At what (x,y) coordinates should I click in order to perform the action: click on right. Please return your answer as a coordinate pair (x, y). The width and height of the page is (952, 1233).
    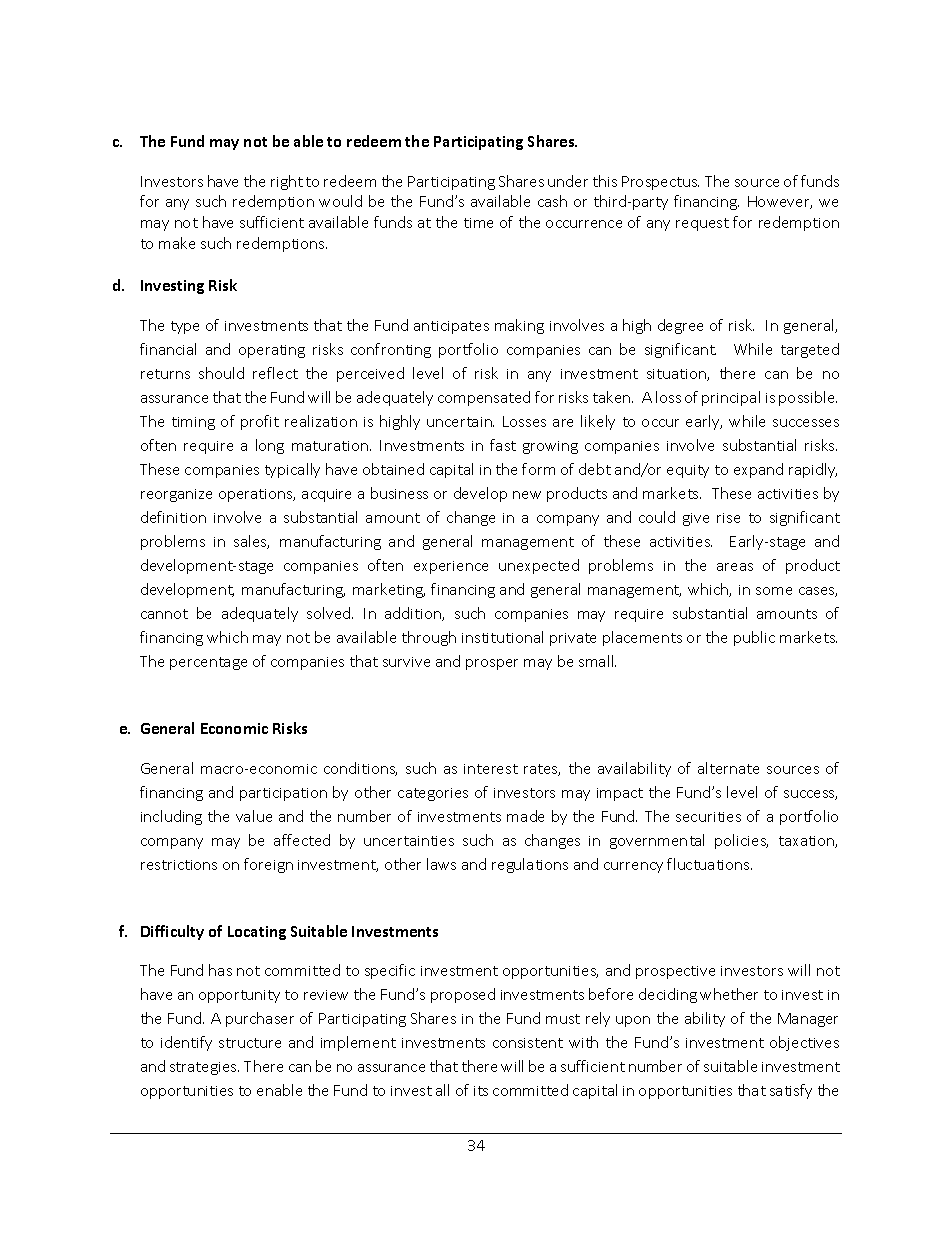
    Looking at the image, I should click on (287, 182).
